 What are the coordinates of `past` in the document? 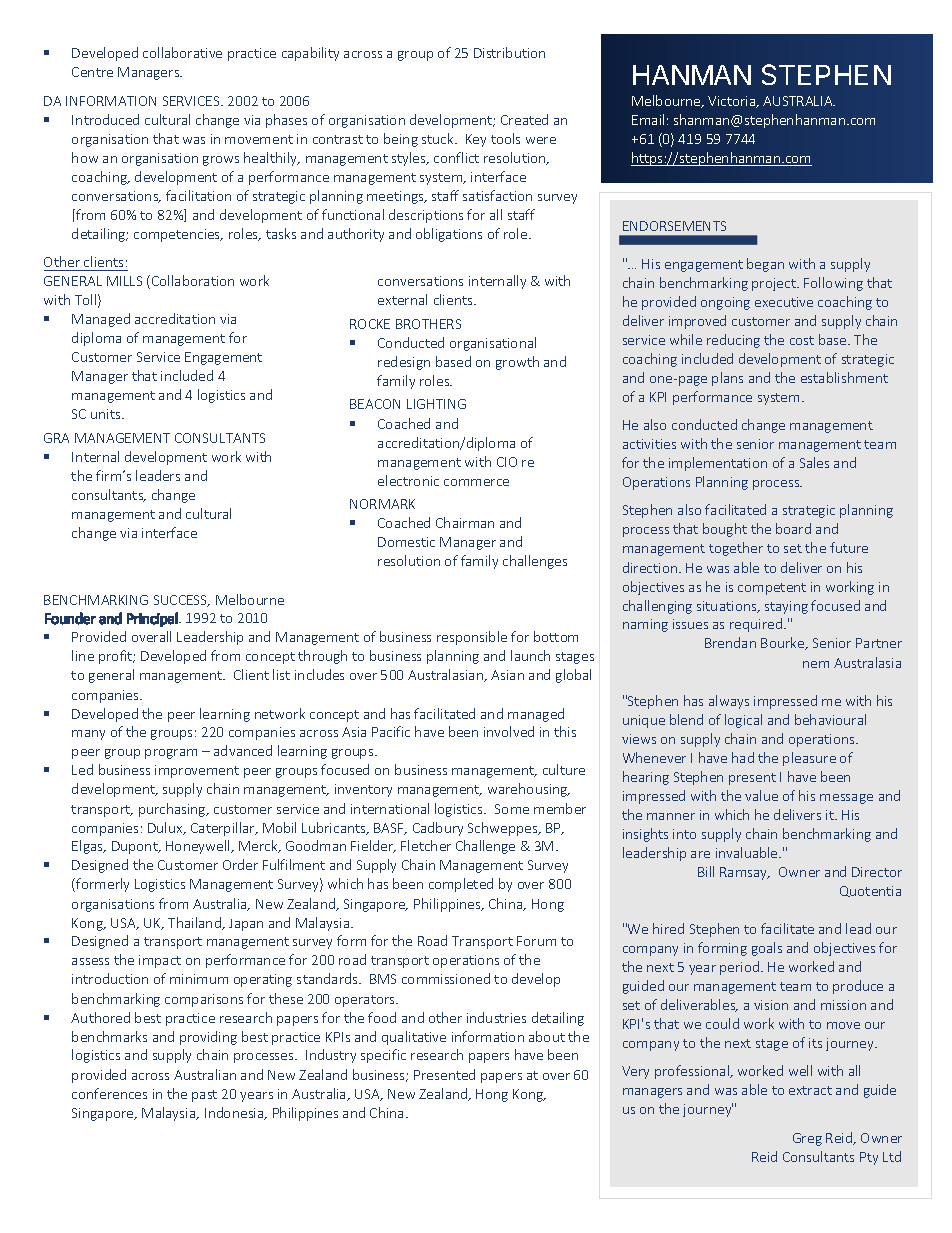 It's located at (204, 1096).
